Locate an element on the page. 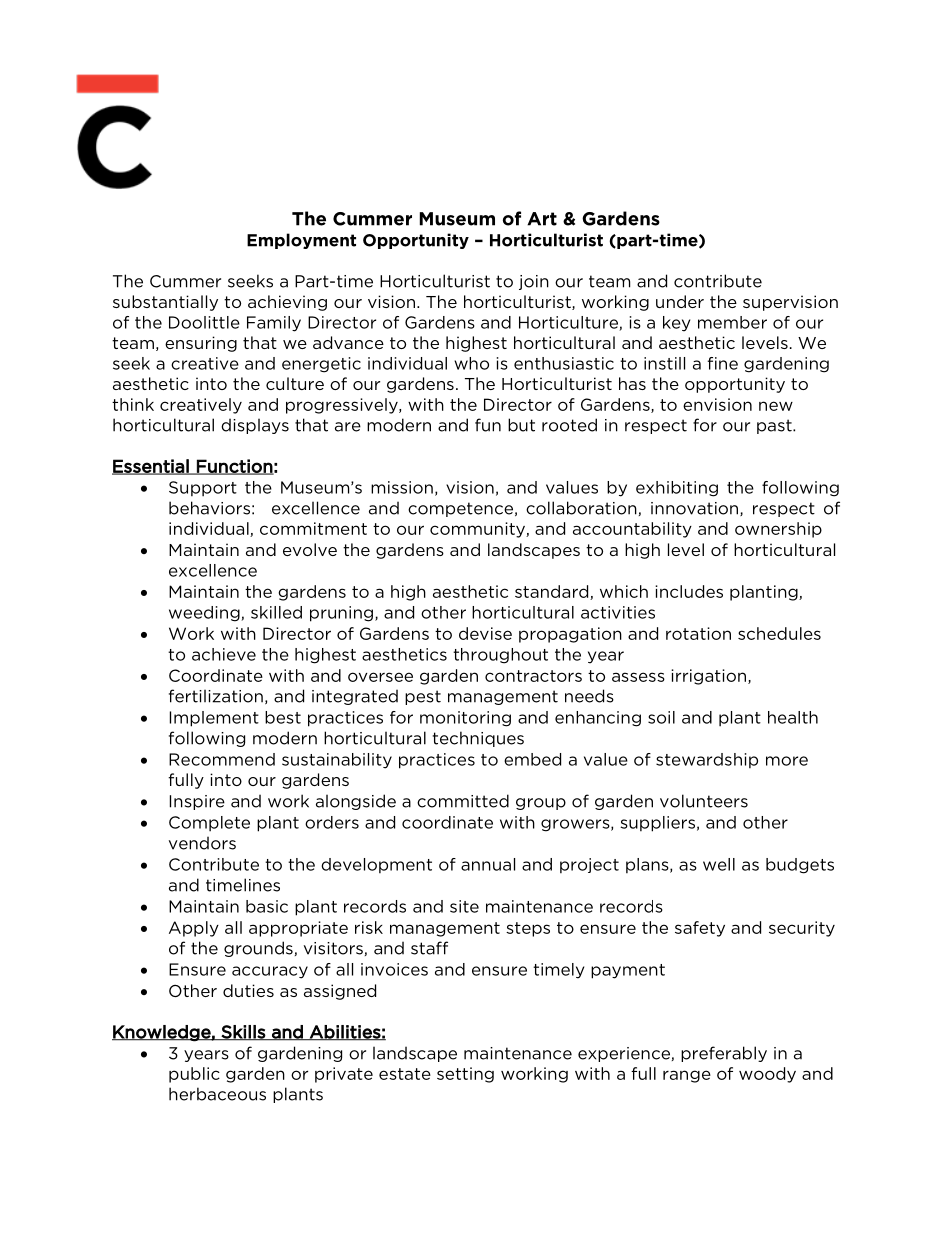 The width and height of the page is (952, 1233). substantially is located at coordinates (165, 303).
